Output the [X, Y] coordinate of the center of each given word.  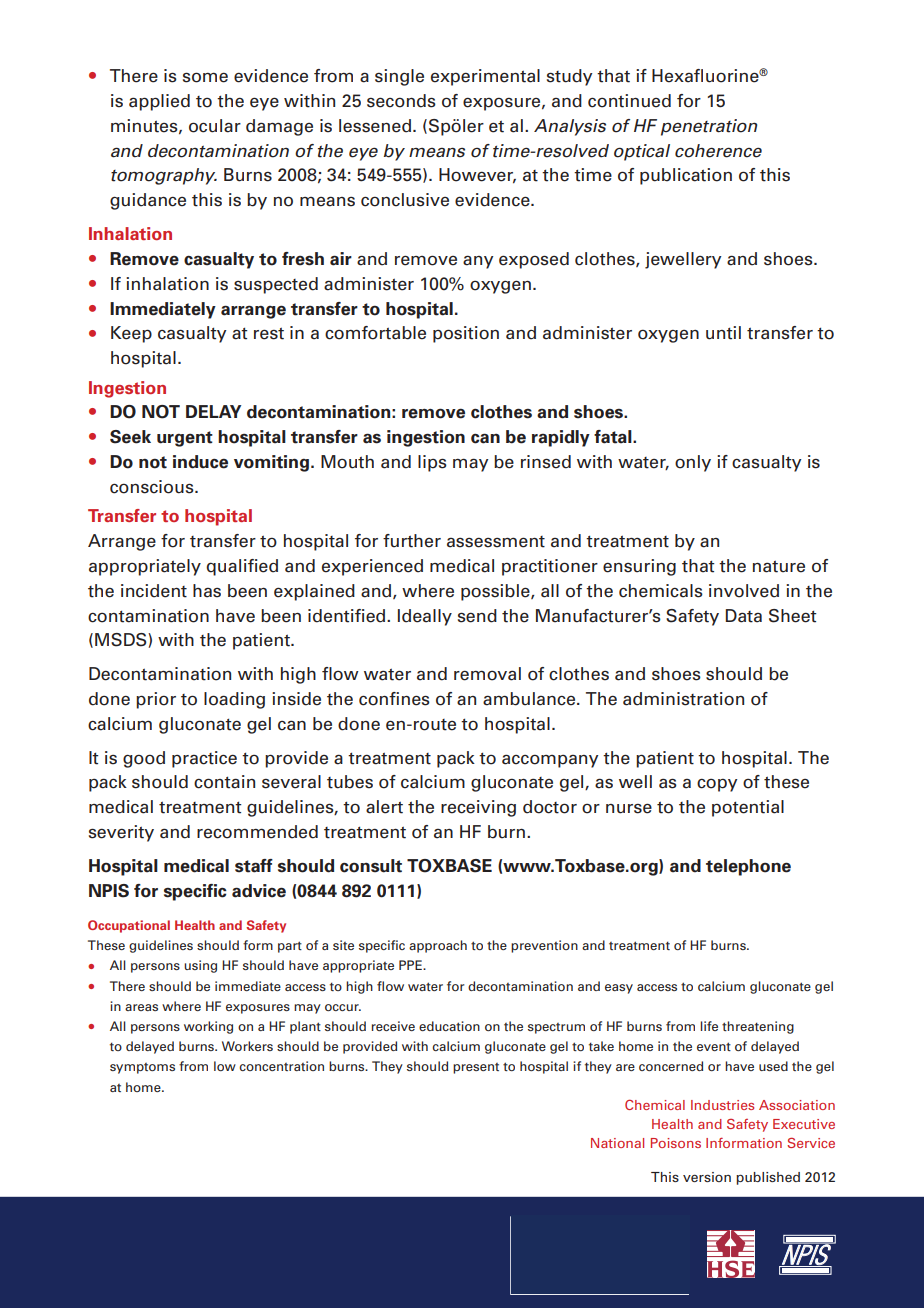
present [476, 1068]
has [207, 591]
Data [744, 616]
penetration [709, 127]
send [477, 616]
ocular [215, 126]
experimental [485, 77]
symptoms [142, 1068]
